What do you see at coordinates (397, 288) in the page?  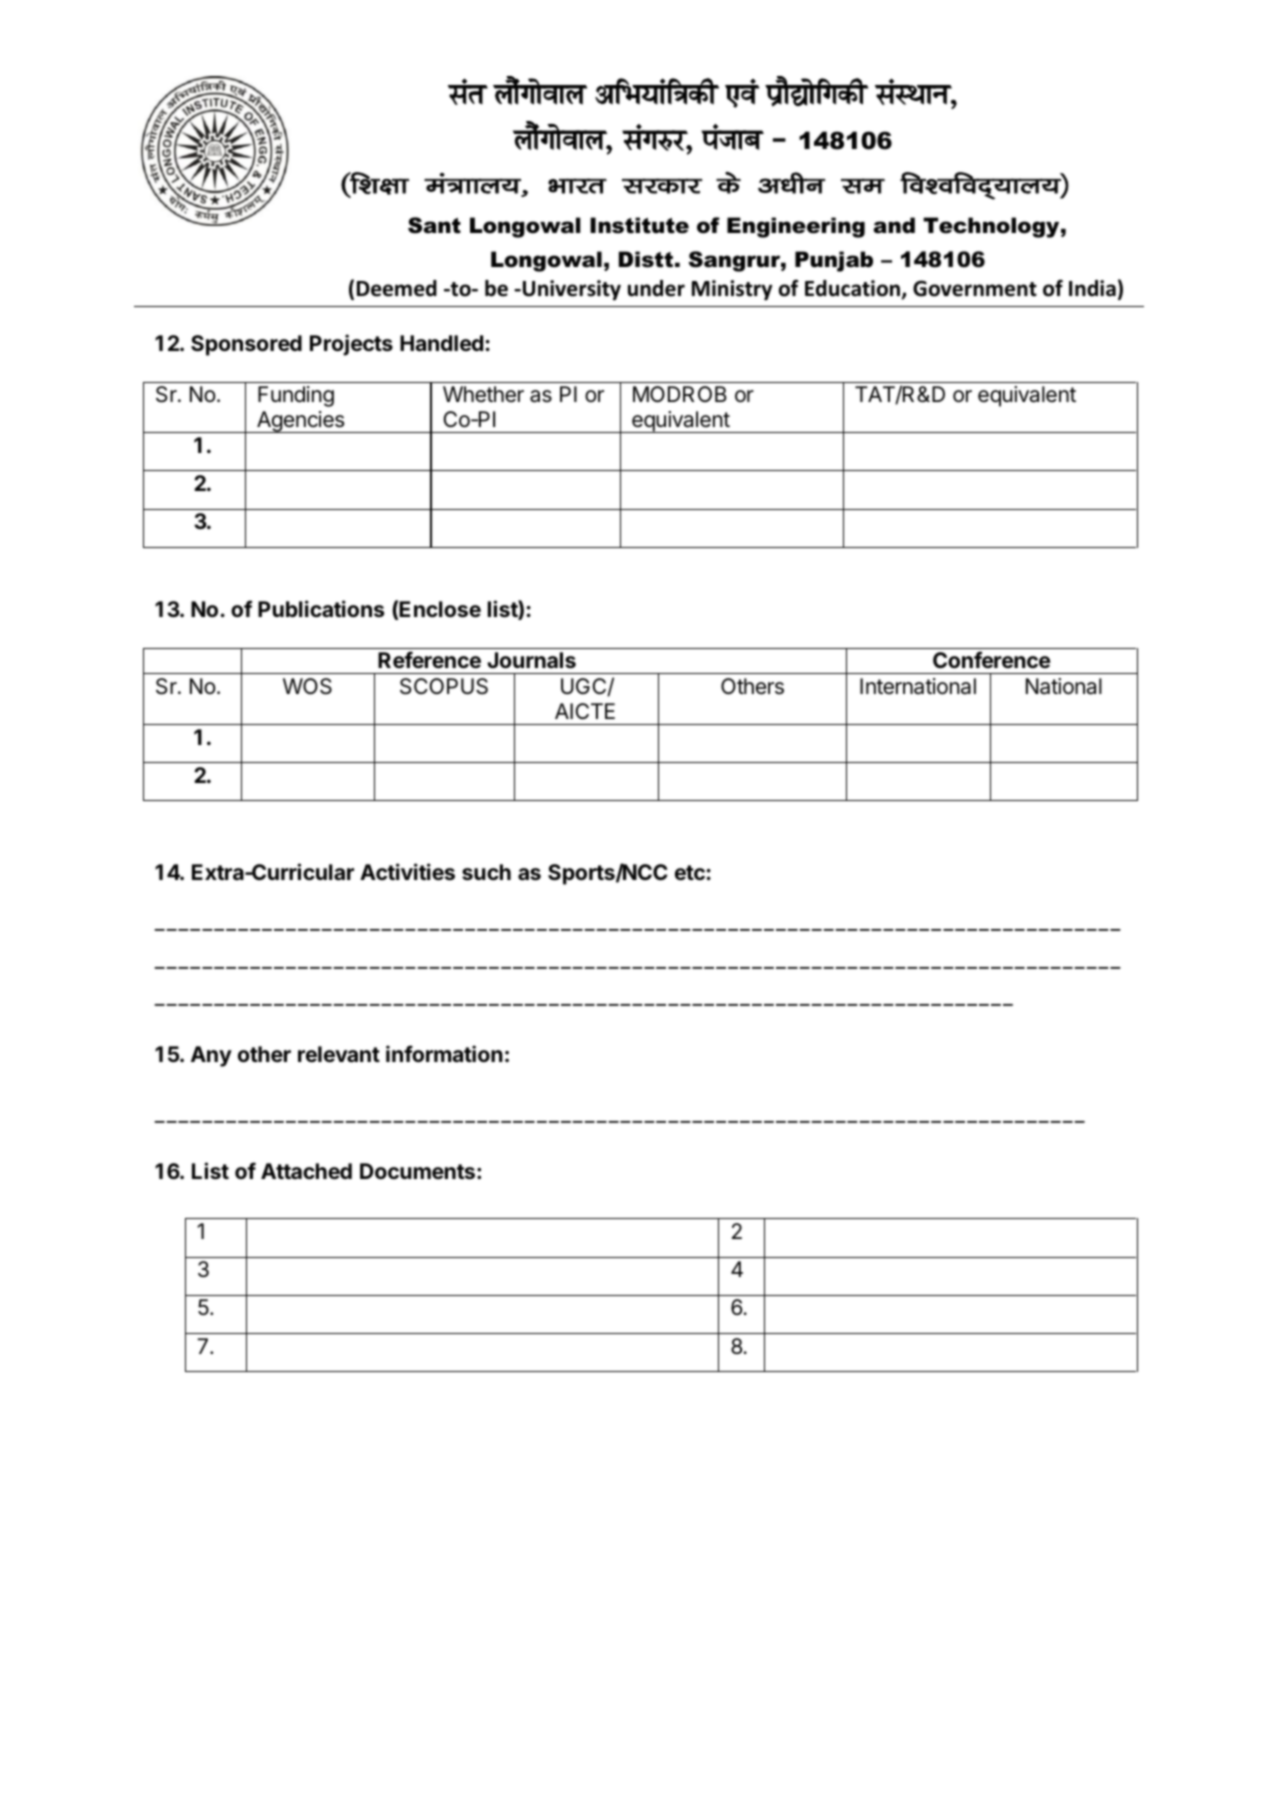 I see `Deemed` at bounding box center [397, 288].
